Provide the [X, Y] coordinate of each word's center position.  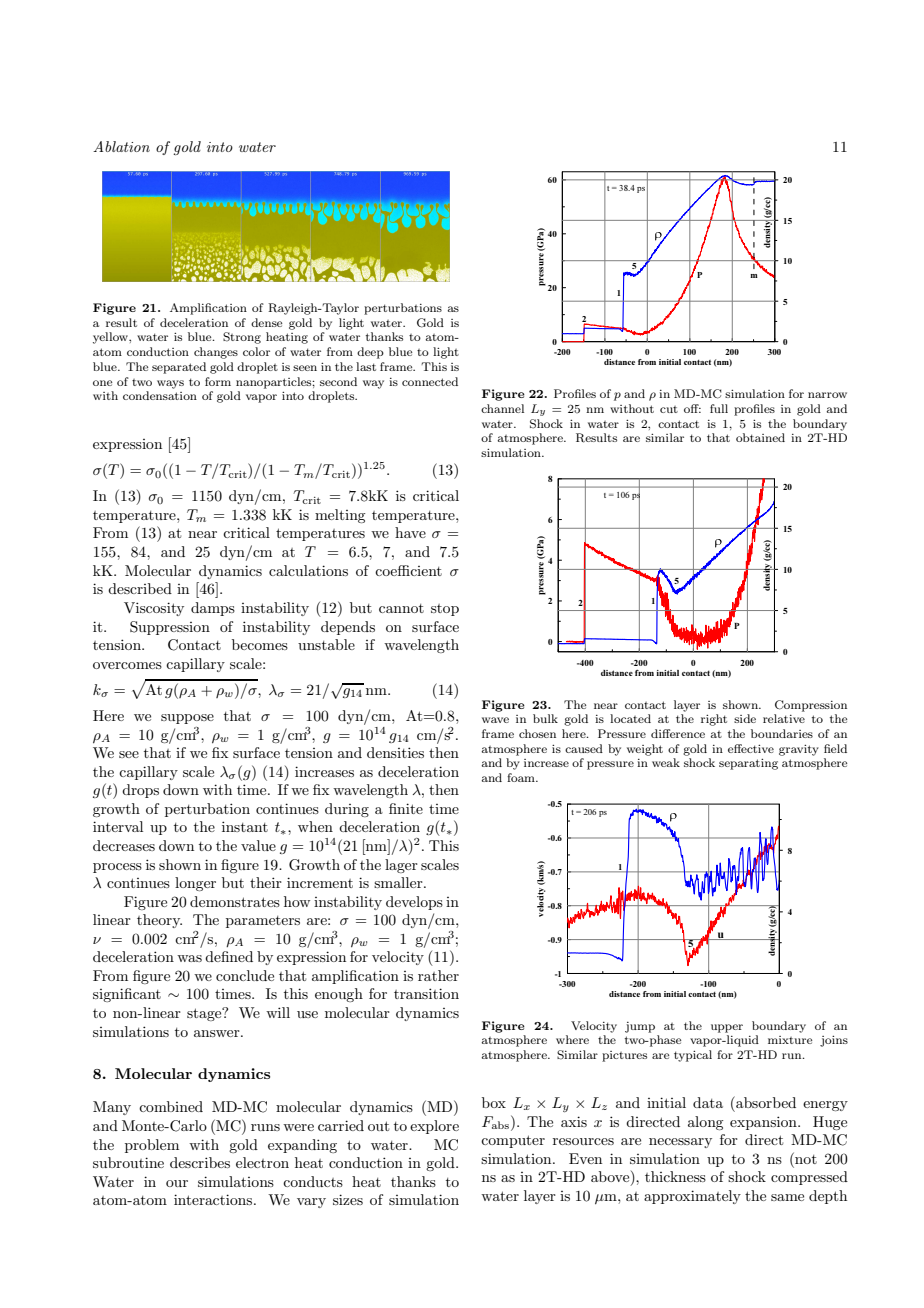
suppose [187, 719]
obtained [760, 437]
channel [502, 408]
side [745, 718]
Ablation [121, 146]
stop [445, 610]
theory [159, 921]
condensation [160, 395]
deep [370, 353]
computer [513, 1141]
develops [414, 903]
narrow [827, 395]
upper [727, 1028]
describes [200, 1162]
